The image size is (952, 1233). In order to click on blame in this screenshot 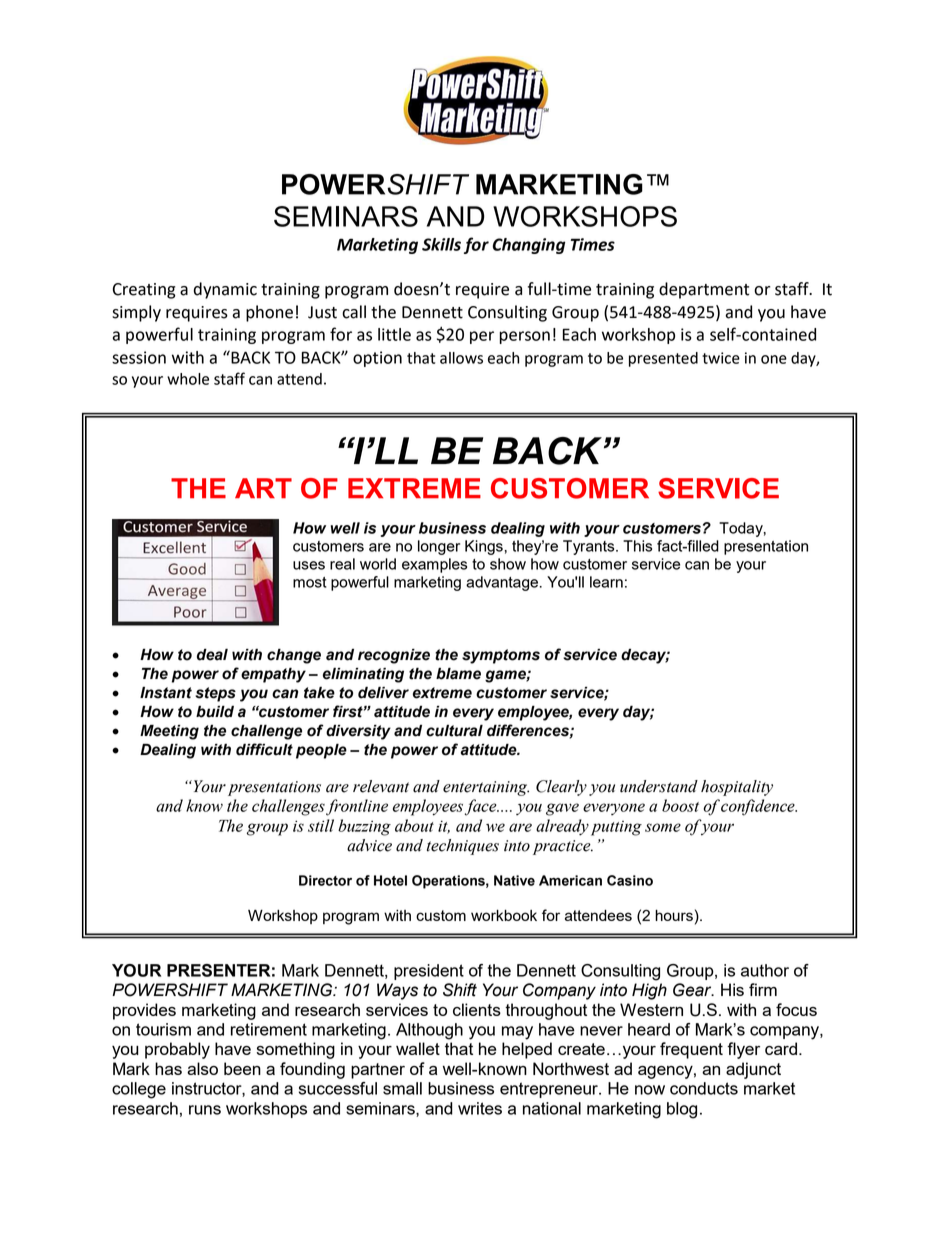, I will do `click(458, 673)`.
